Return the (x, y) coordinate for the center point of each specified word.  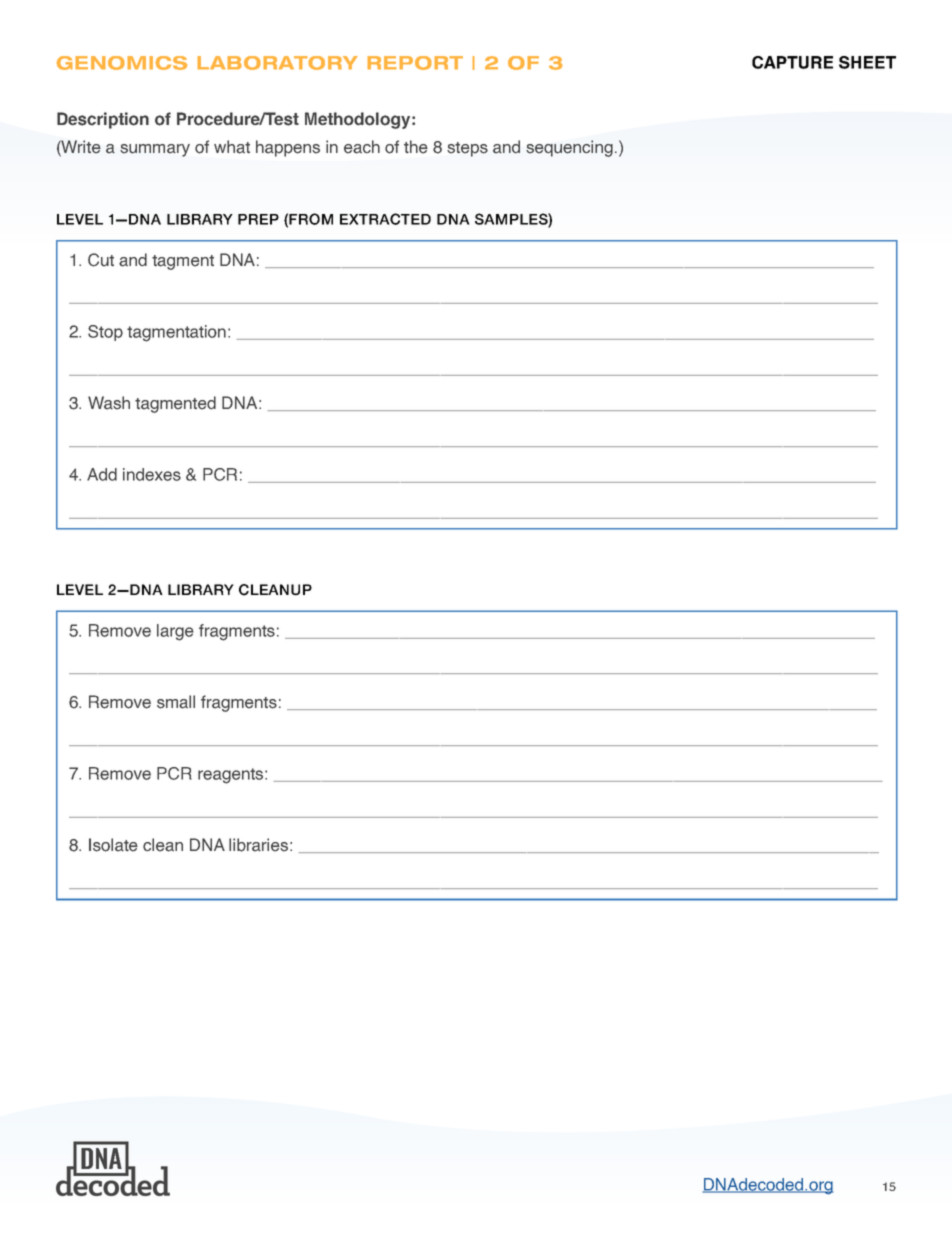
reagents (232, 776)
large (175, 632)
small (176, 702)
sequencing (569, 148)
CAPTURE (792, 62)
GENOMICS (122, 63)
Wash (109, 403)
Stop (105, 333)
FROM (311, 219)
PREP (258, 219)
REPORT (415, 63)
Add (102, 474)
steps (467, 149)
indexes (152, 474)
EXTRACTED (385, 219)
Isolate (113, 845)
